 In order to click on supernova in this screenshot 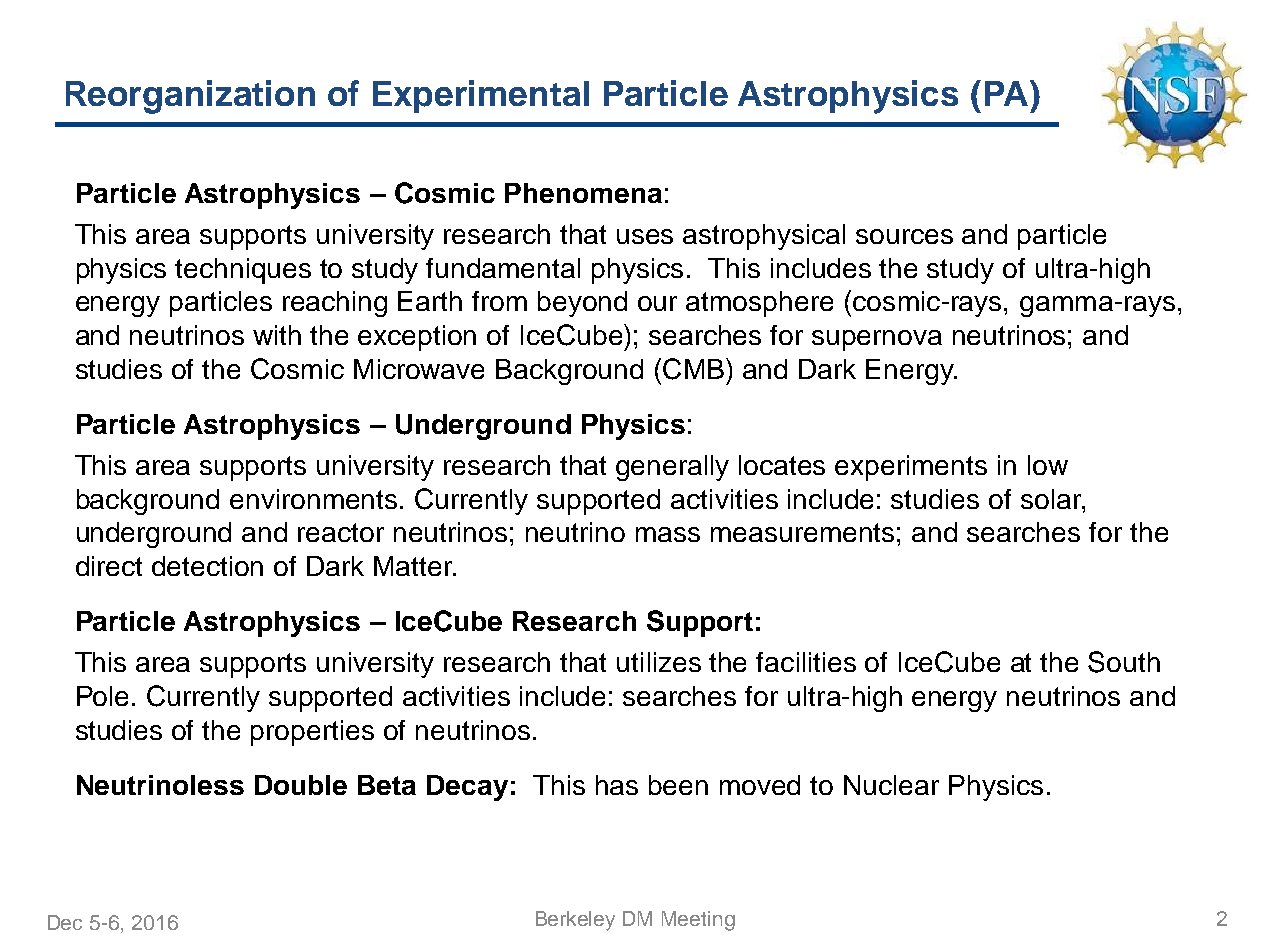, I will do `click(877, 340)`.
